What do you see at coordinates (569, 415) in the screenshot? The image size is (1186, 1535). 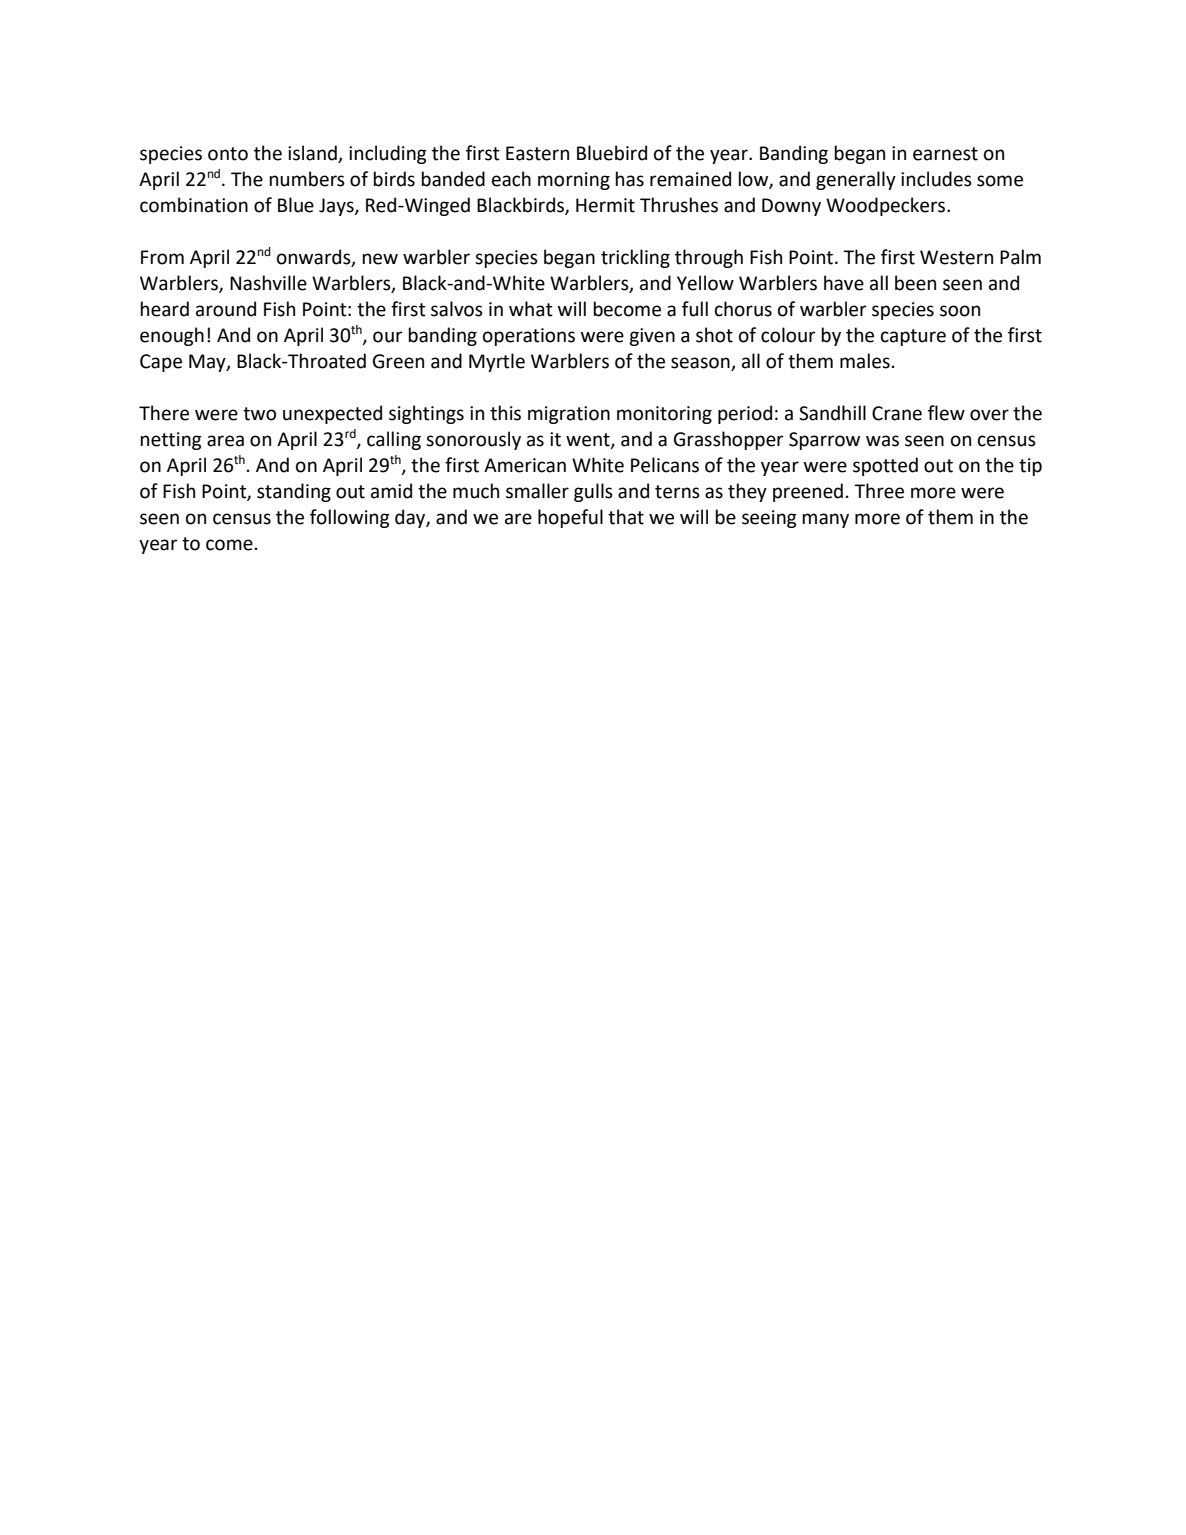 I see `migration` at bounding box center [569, 415].
